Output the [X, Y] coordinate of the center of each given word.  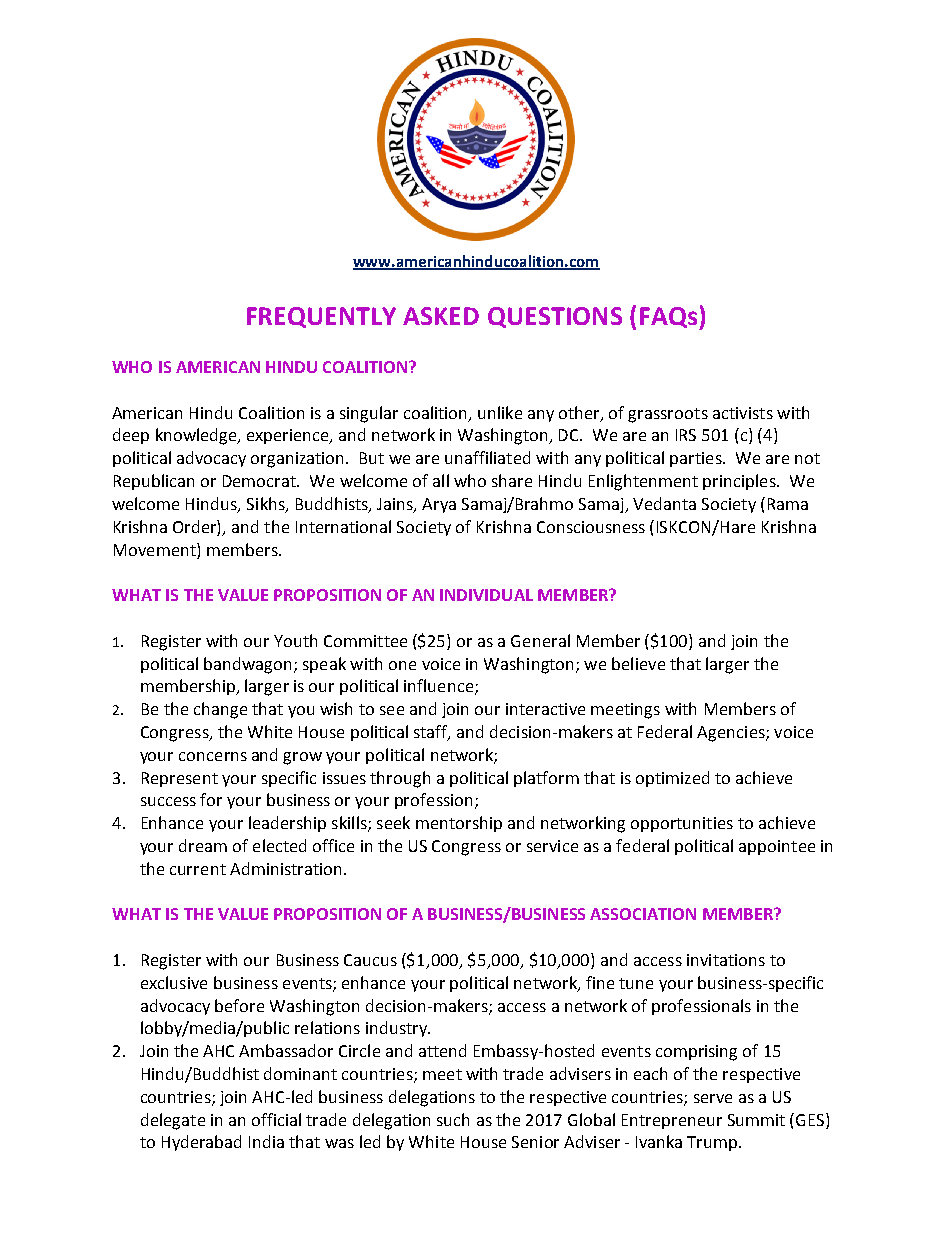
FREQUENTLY [321, 317]
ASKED [441, 316]
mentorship [459, 824]
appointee [777, 847]
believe [638, 663]
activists [743, 413]
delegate [173, 1121]
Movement [156, 549]
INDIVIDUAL [486, 595]
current [198, 869]
